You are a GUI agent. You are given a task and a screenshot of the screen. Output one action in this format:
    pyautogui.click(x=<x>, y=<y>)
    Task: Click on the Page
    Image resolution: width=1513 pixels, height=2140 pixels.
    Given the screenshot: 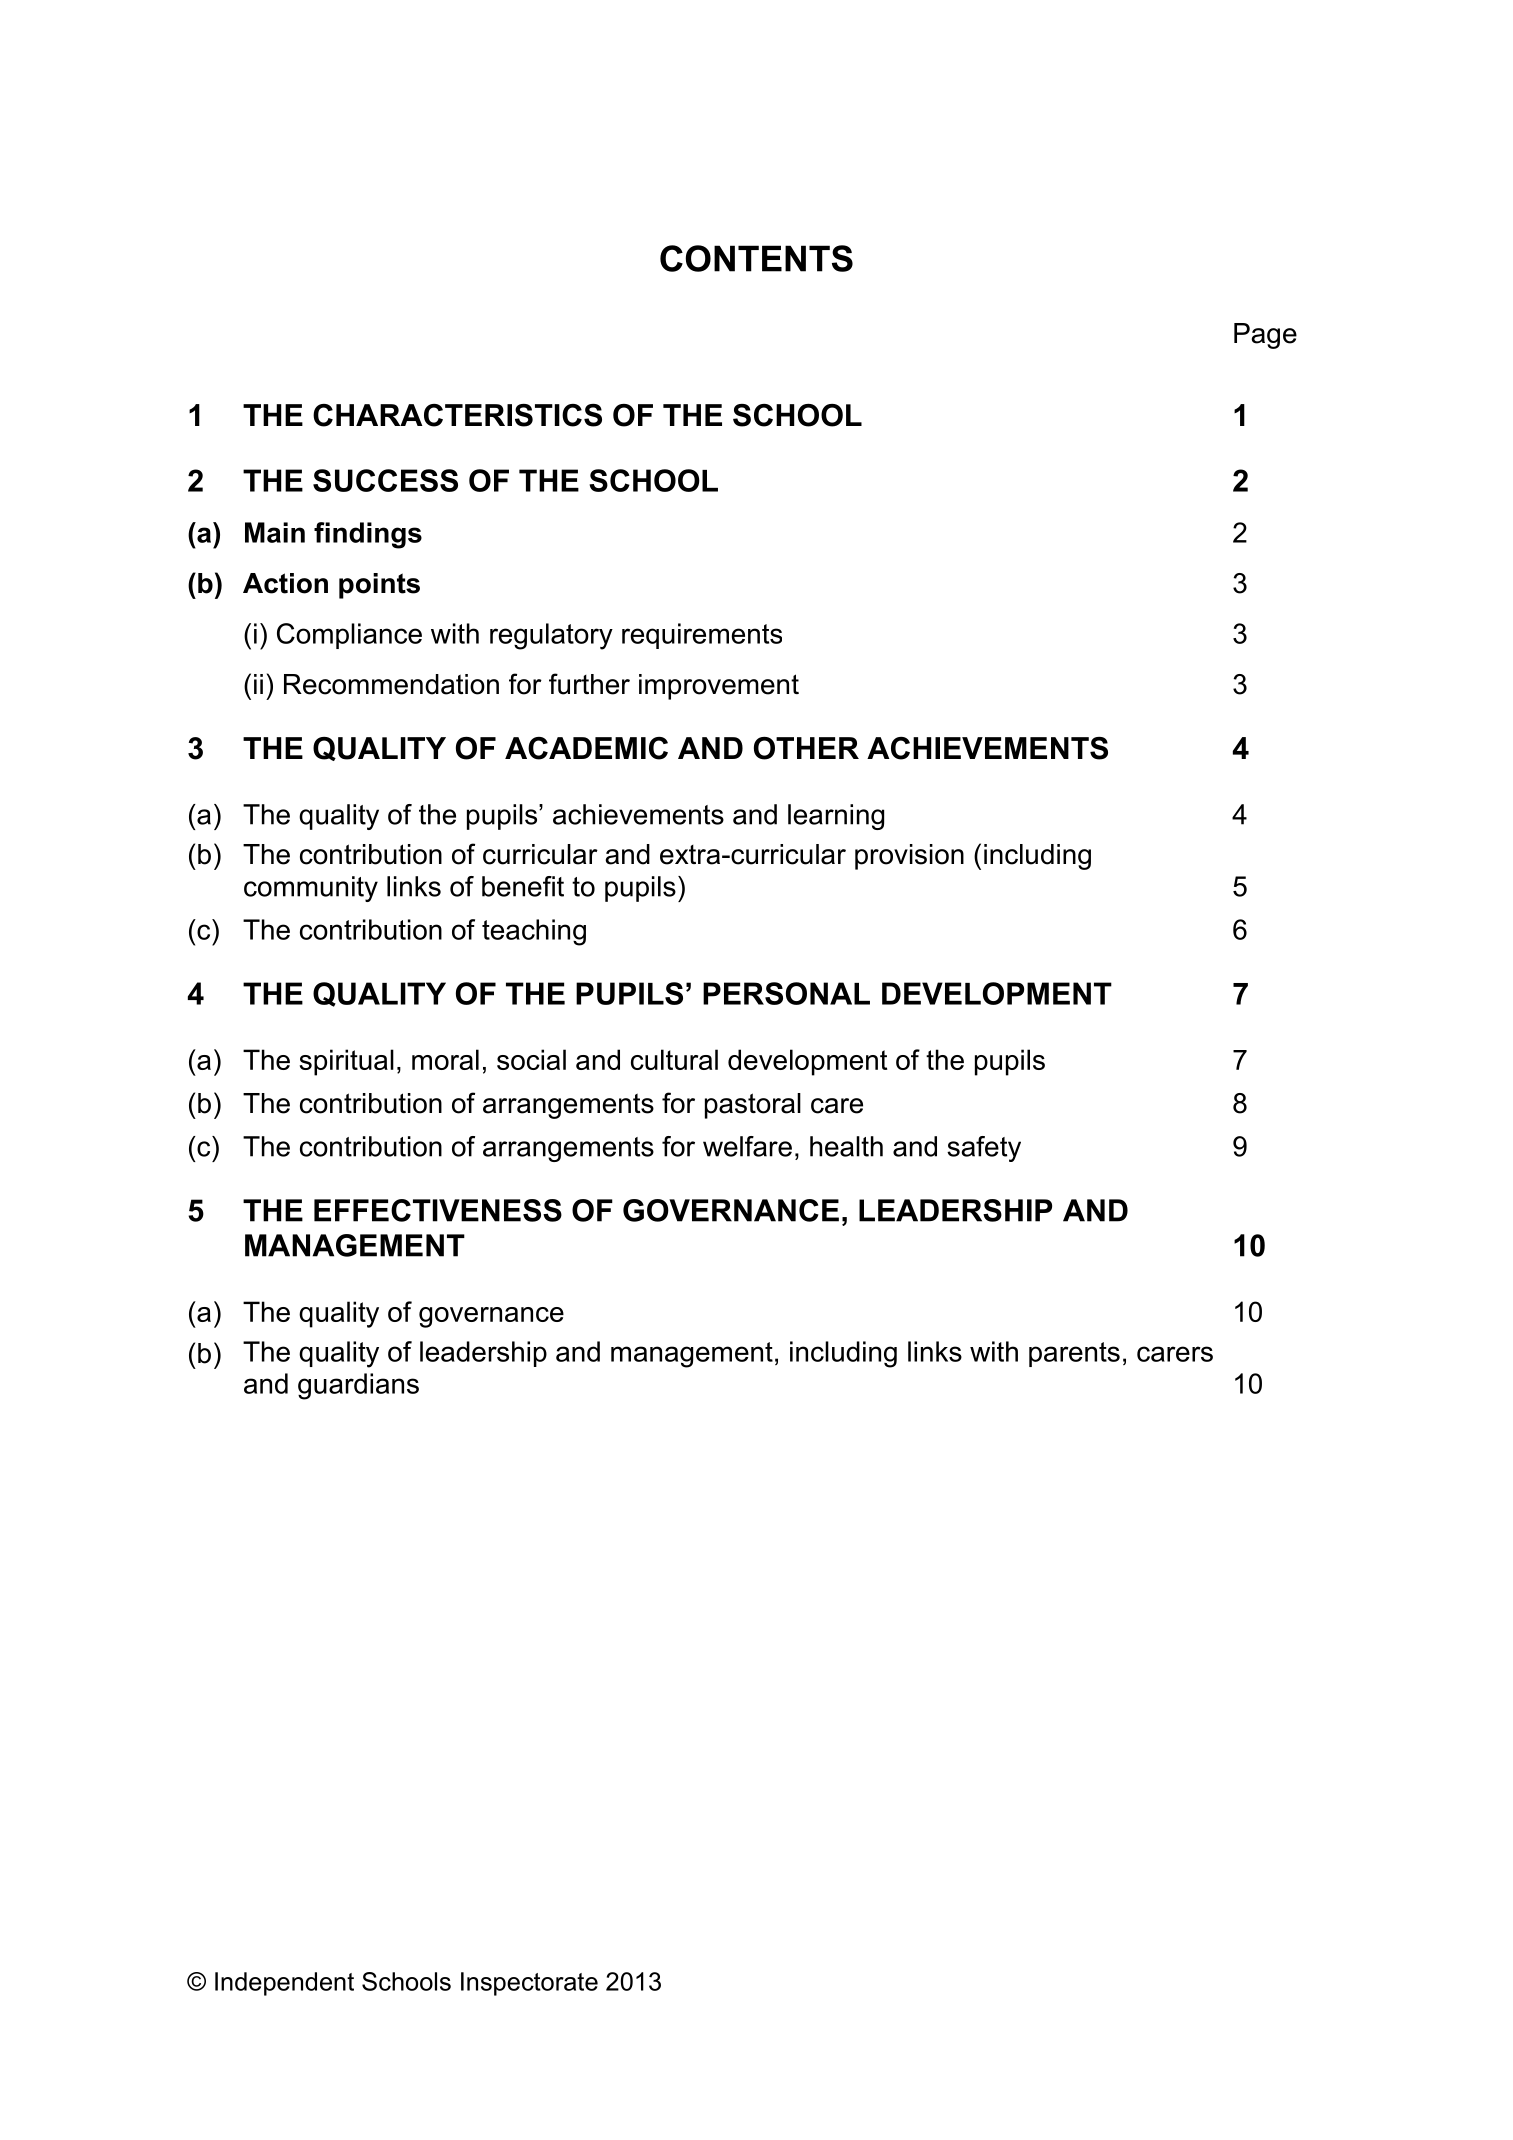 What is the action you would take?
    pyautogui.click(x=1265, y=336)
